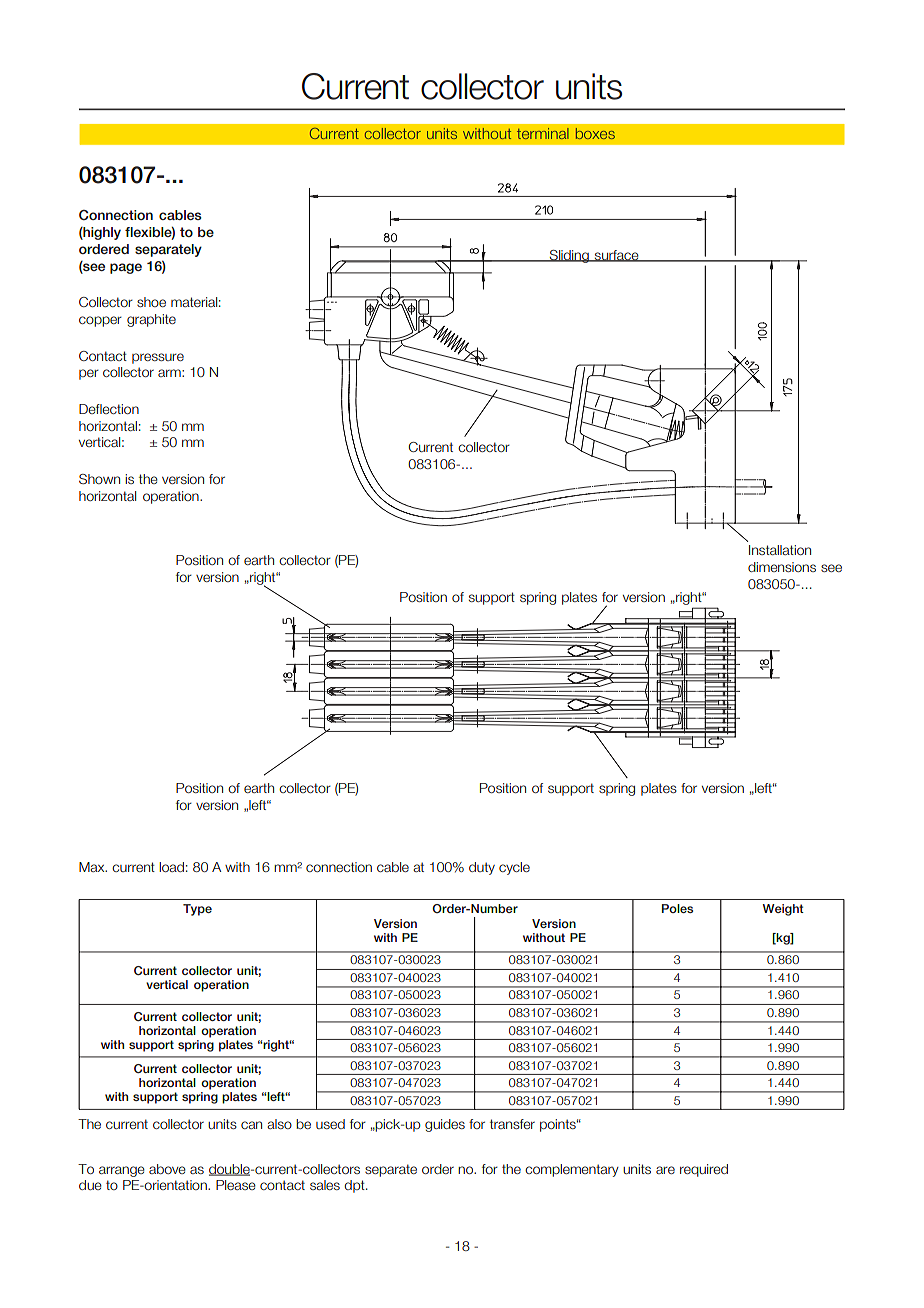  What do you see at coordinates (99, 479) in the screenshot?
I see `Shown` at bounding box center [99, 479].
